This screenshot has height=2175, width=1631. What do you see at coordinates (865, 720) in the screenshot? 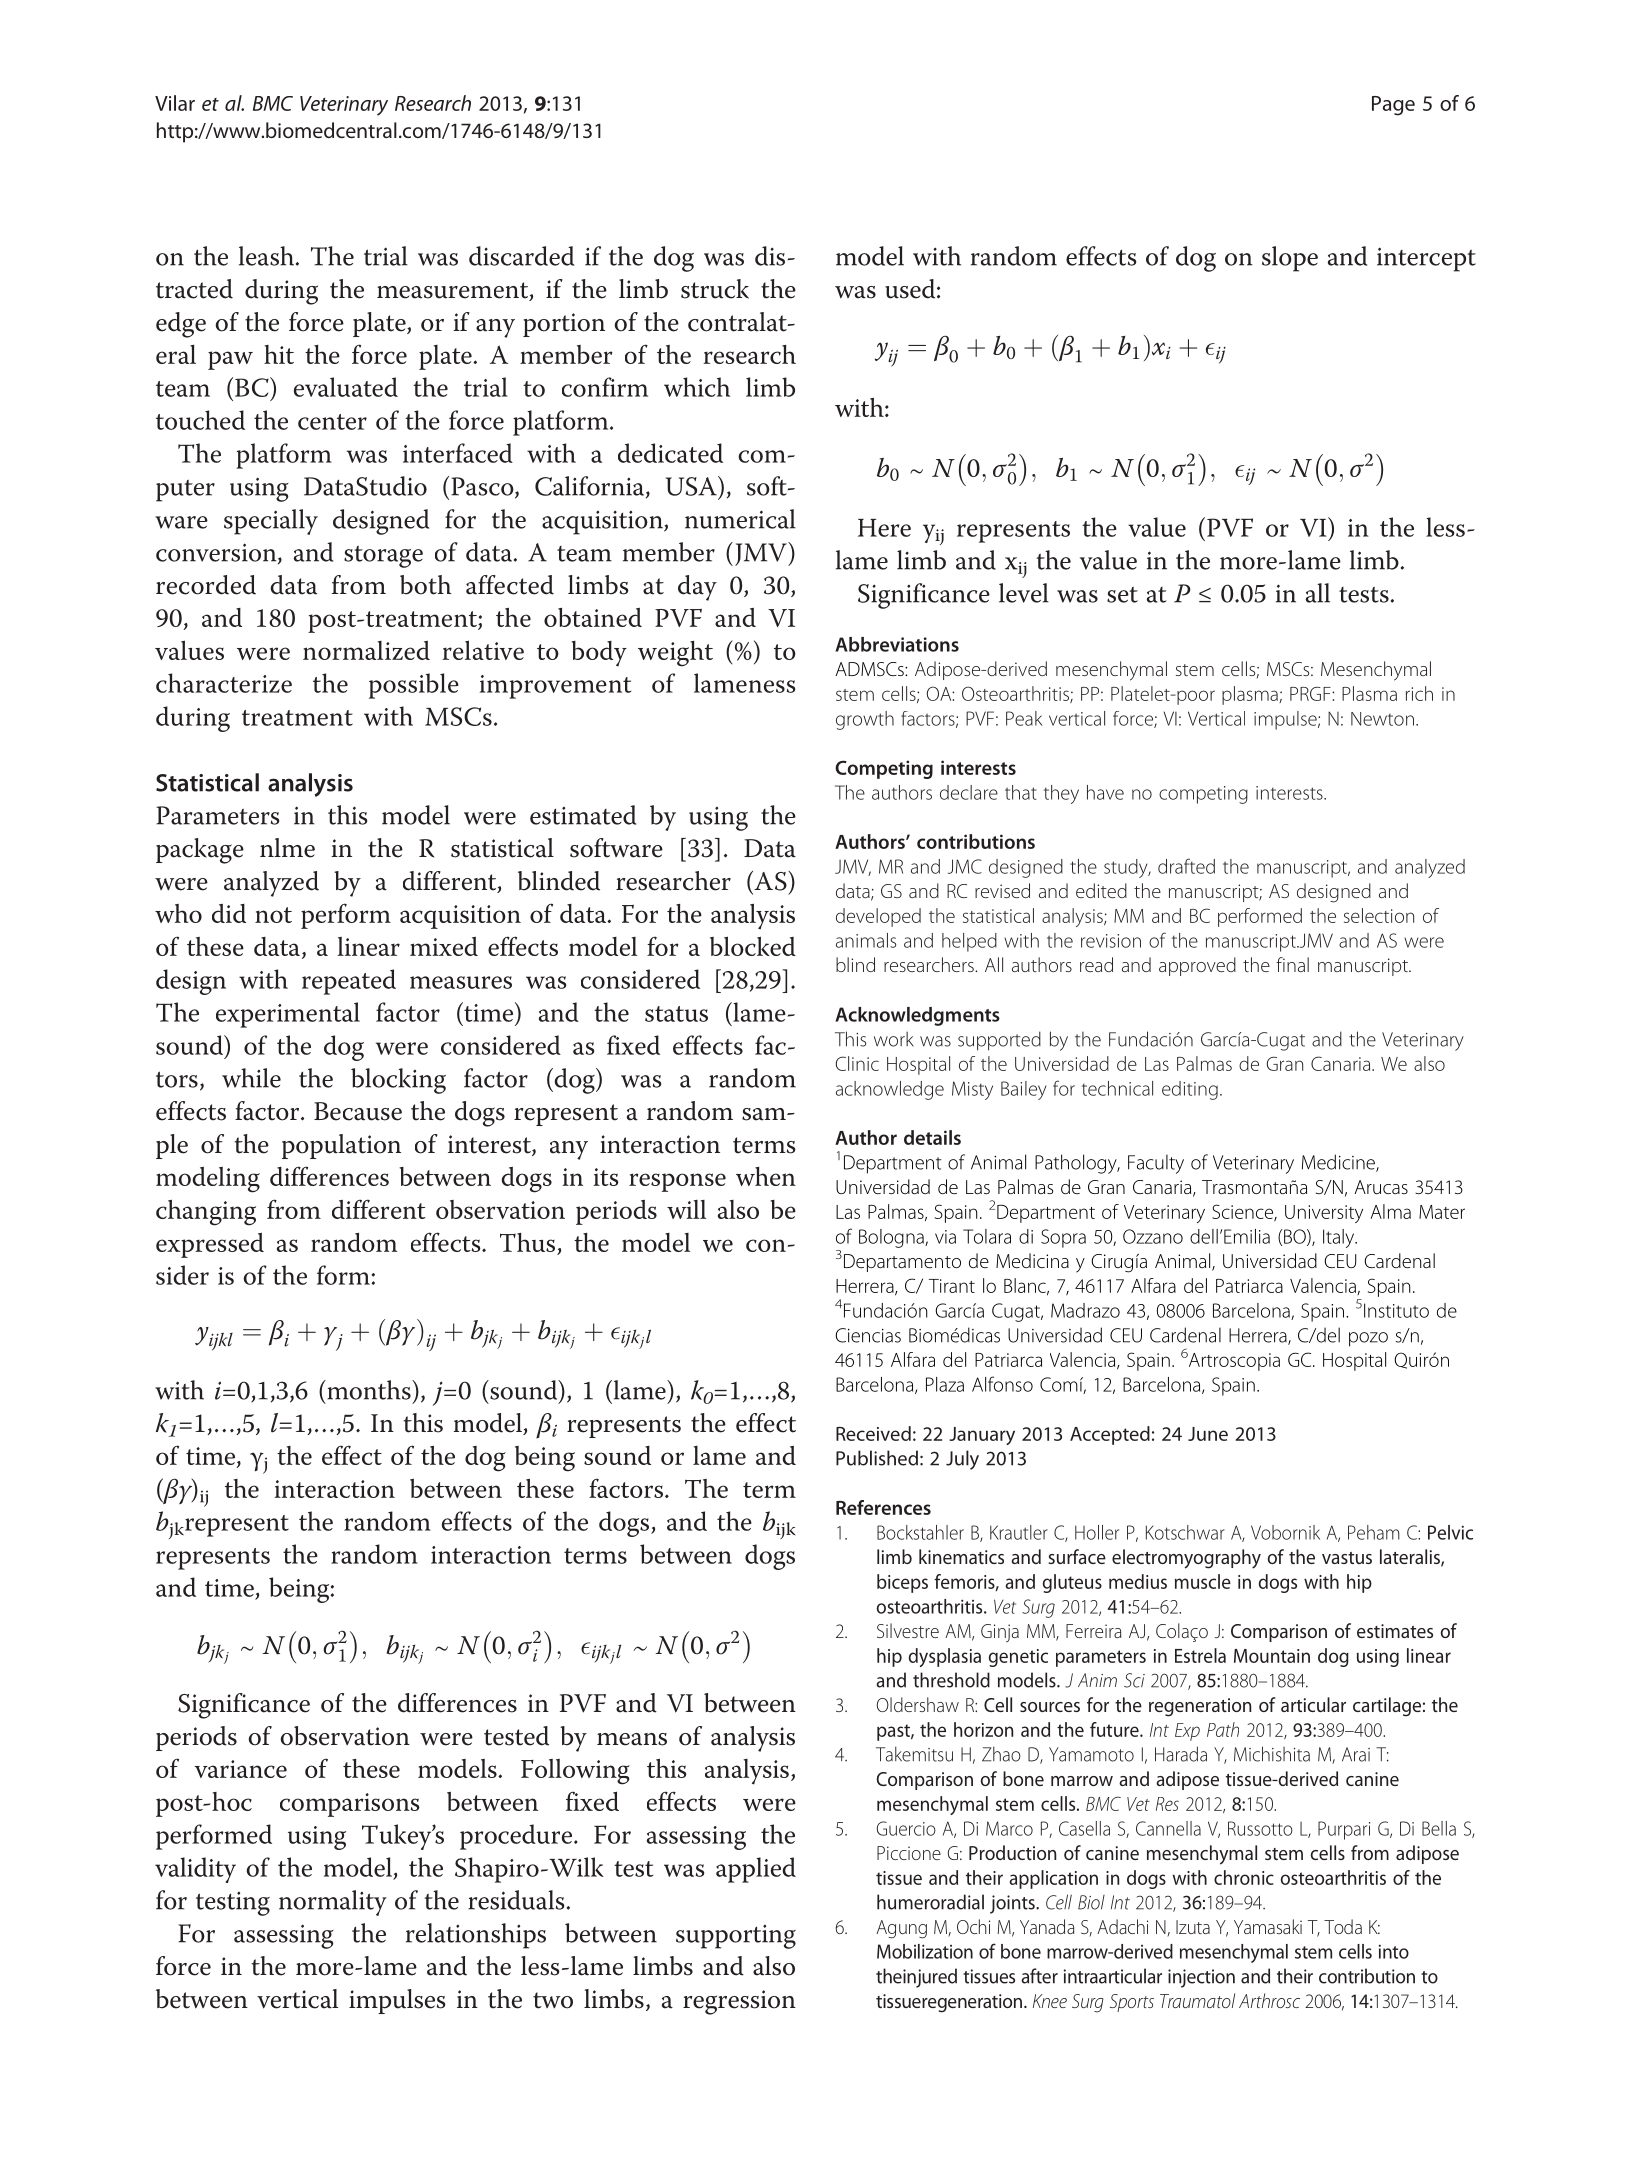
I see `growth` at bounding box center [865, 720].
